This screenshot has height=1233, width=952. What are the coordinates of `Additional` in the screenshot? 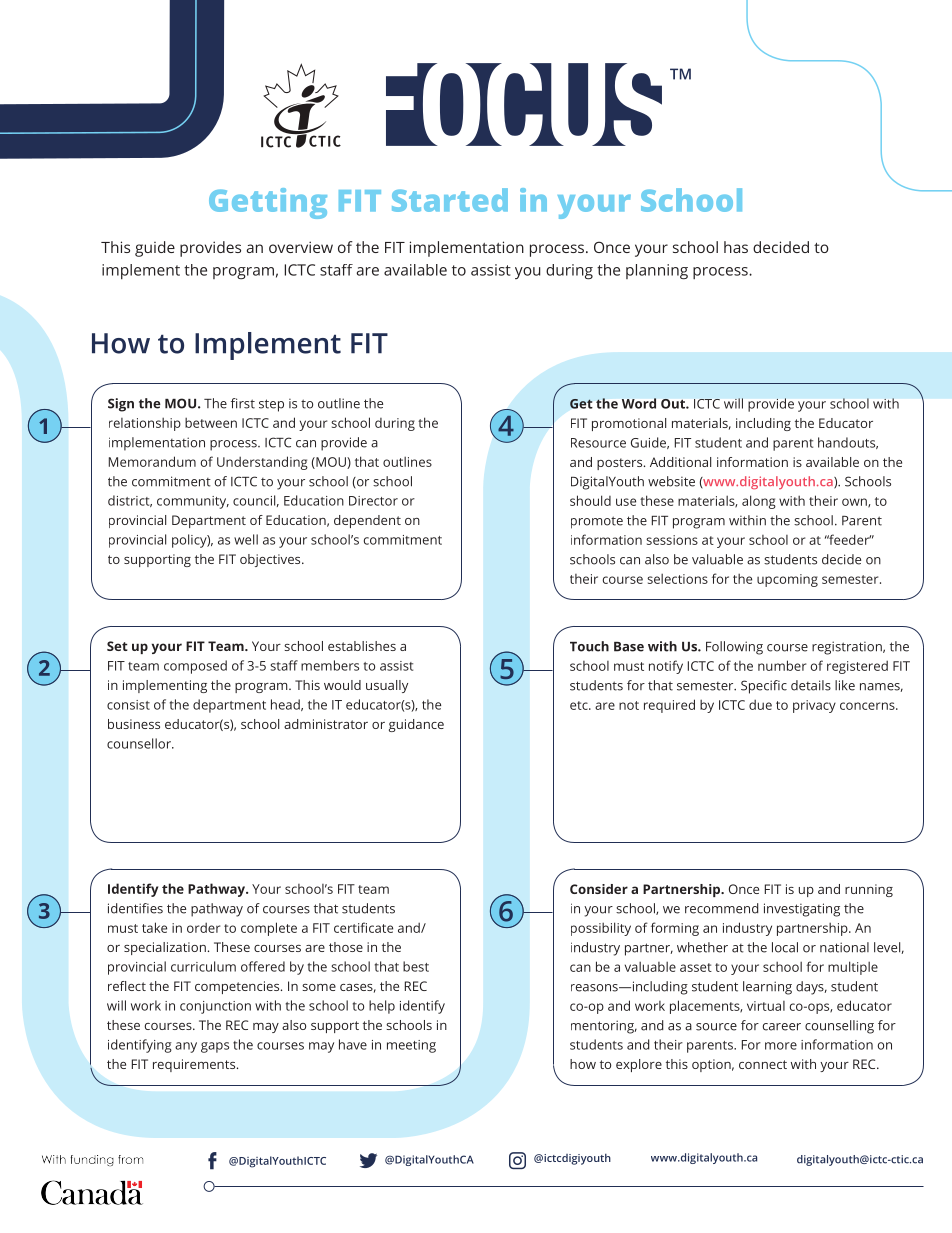 It's located at (680, 462).
